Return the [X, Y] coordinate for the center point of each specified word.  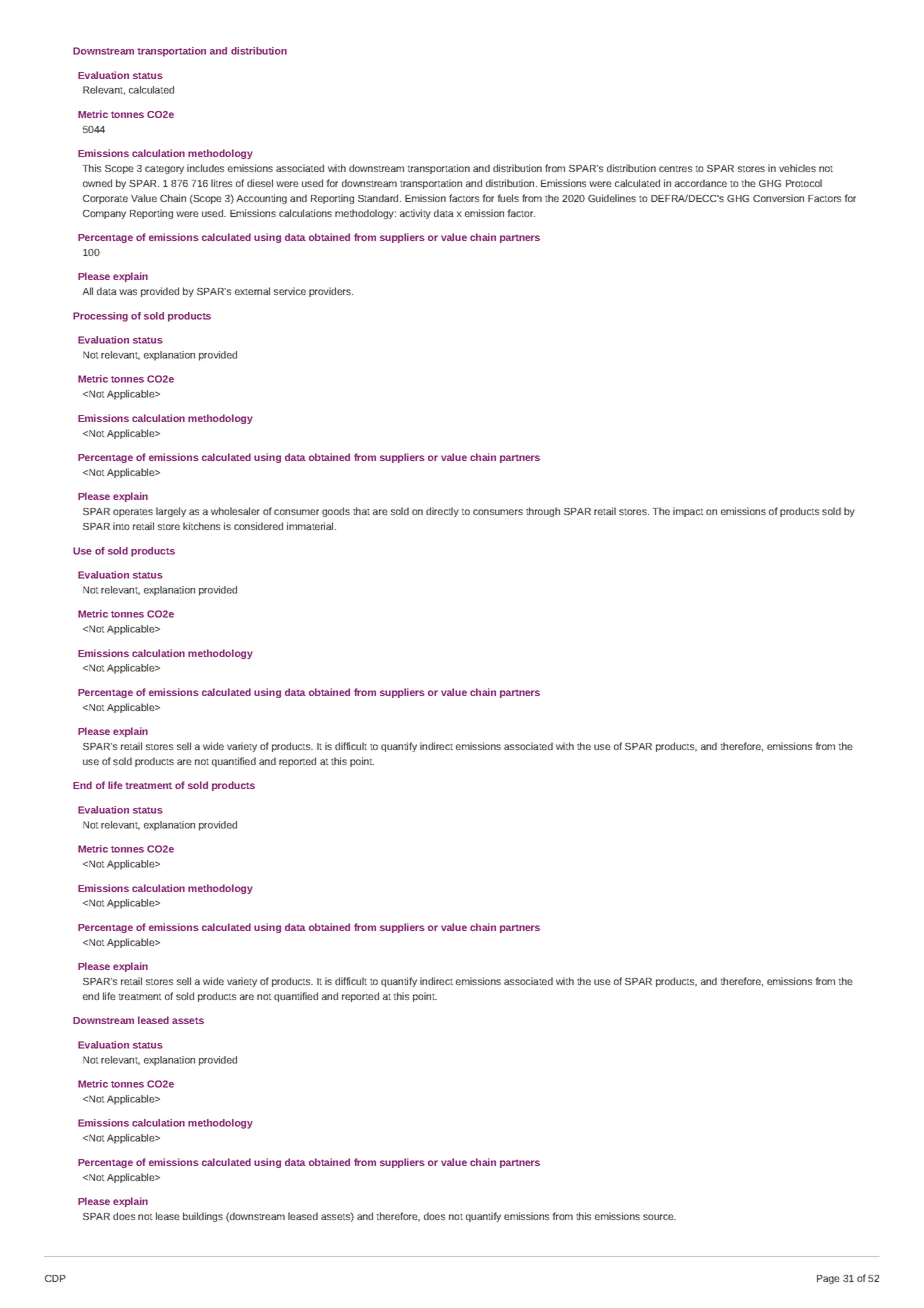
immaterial [311, 526]
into [121, 526]
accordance [701, 183]
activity [415, 214]
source [659, 1217]
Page [828, 1279]
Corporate [105, 199]
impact [688, 512]
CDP [55, 1278]
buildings [203, 1217]
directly [442, 512]
